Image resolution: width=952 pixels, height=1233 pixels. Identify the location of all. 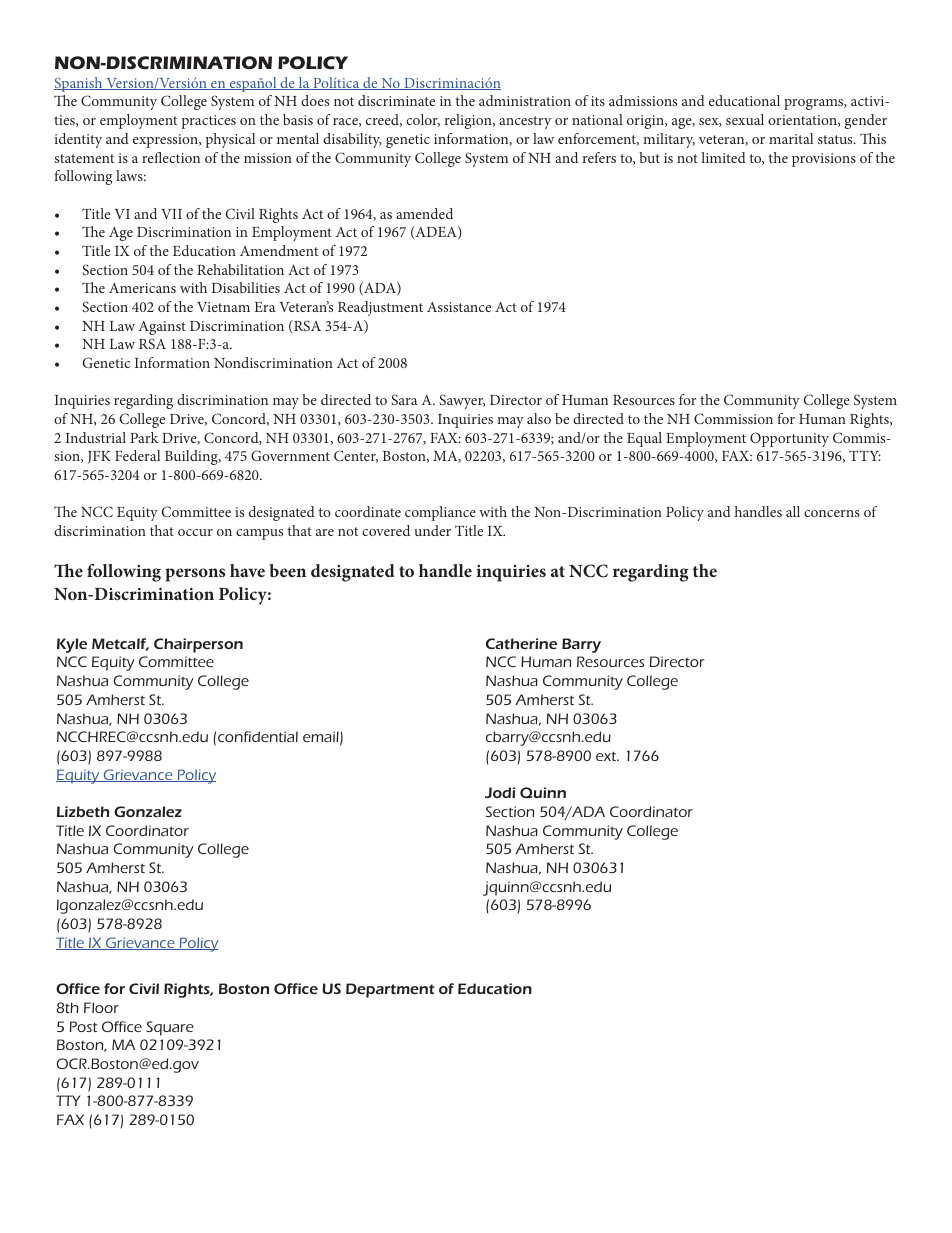
(793, 511).
